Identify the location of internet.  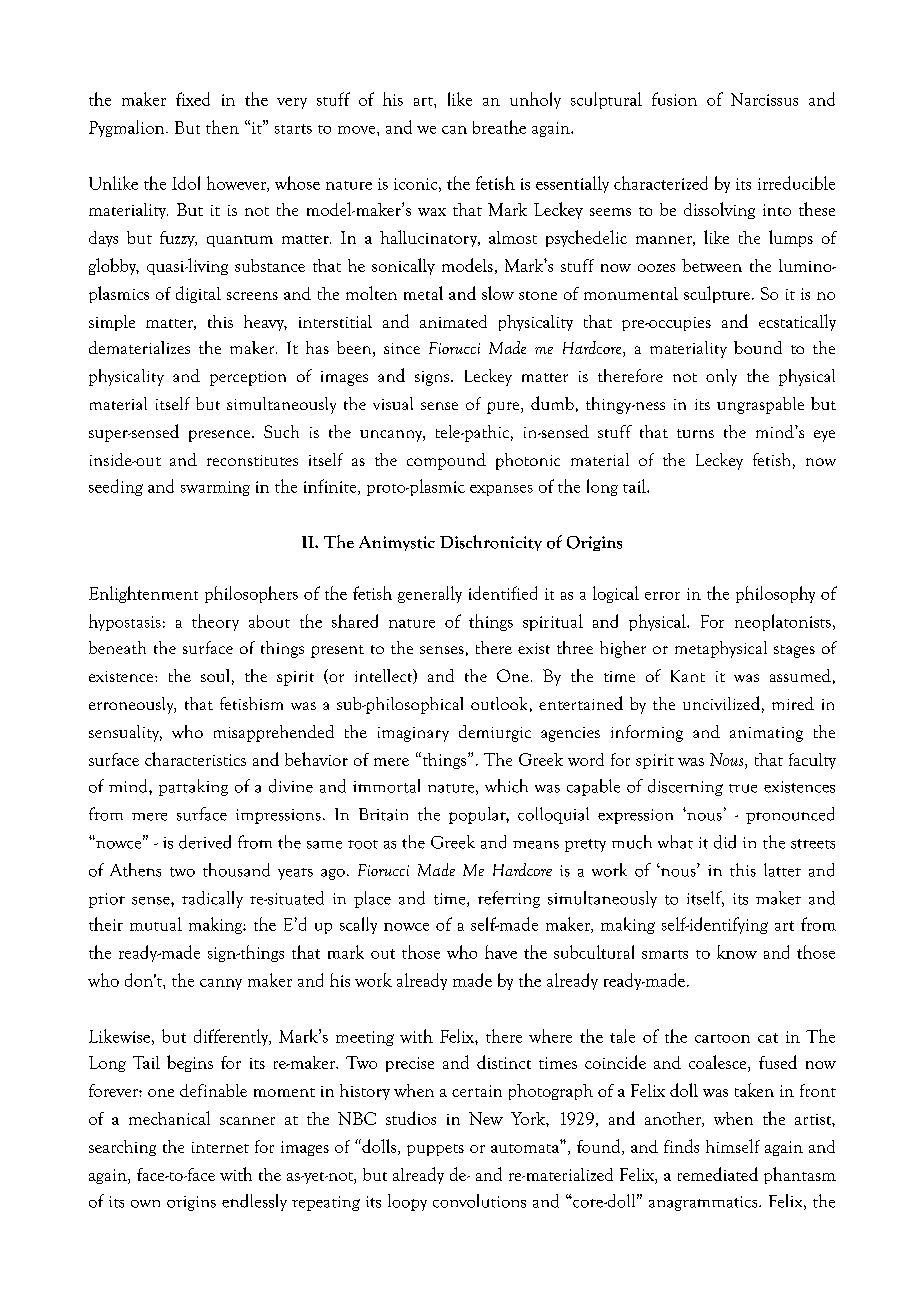
(220, 1147).
